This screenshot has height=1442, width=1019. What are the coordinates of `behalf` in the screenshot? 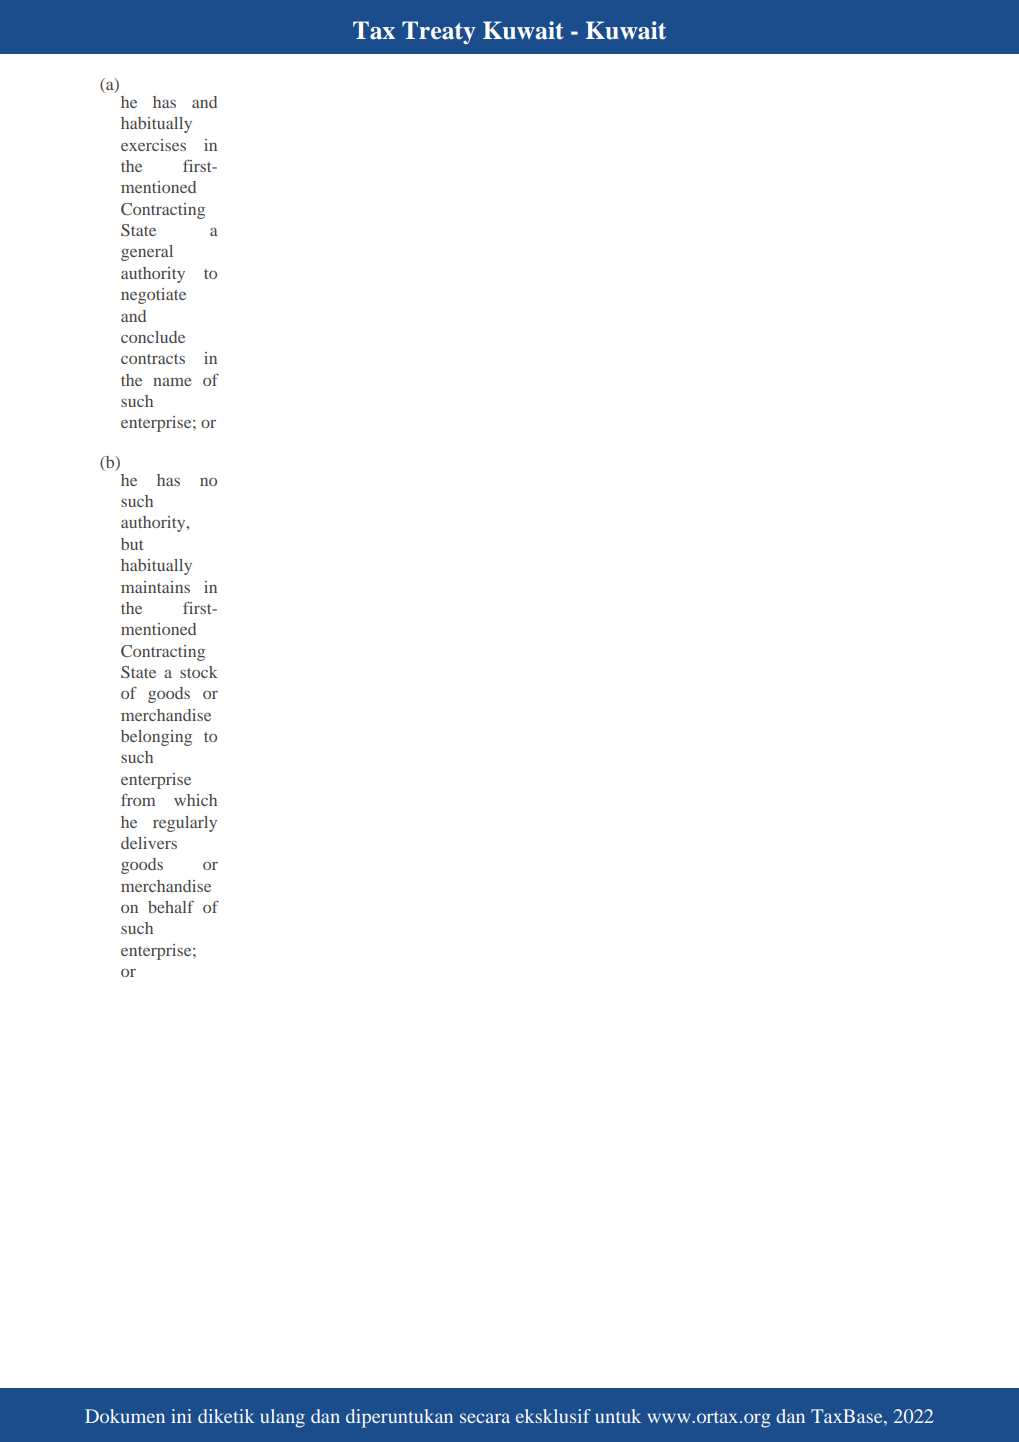 It's located at (171, 907).
